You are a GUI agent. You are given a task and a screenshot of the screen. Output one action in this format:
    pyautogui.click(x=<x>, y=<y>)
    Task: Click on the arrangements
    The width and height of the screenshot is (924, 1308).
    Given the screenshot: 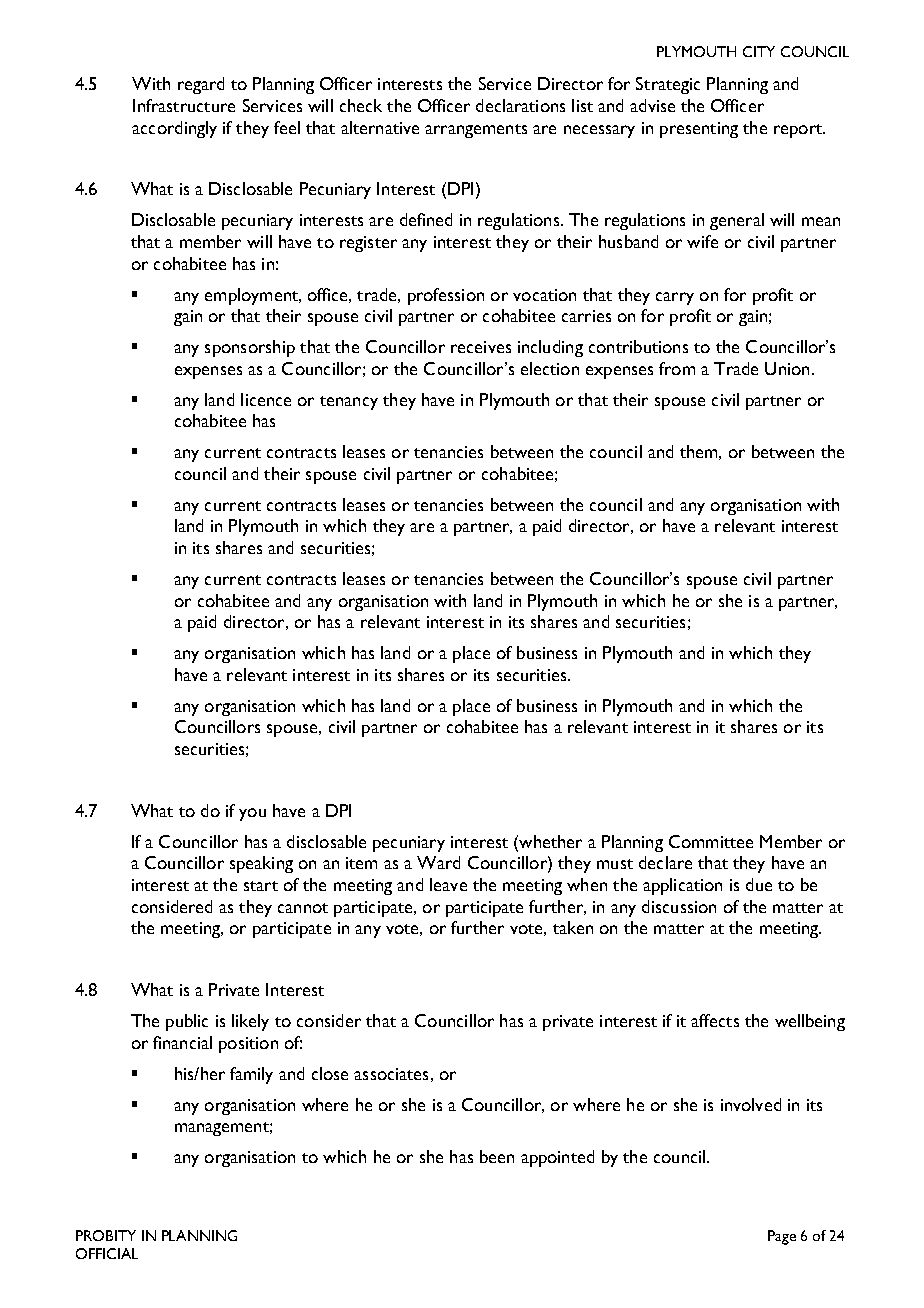 What is the action you would take?
    pyautogui.click(x=476, y=131)
